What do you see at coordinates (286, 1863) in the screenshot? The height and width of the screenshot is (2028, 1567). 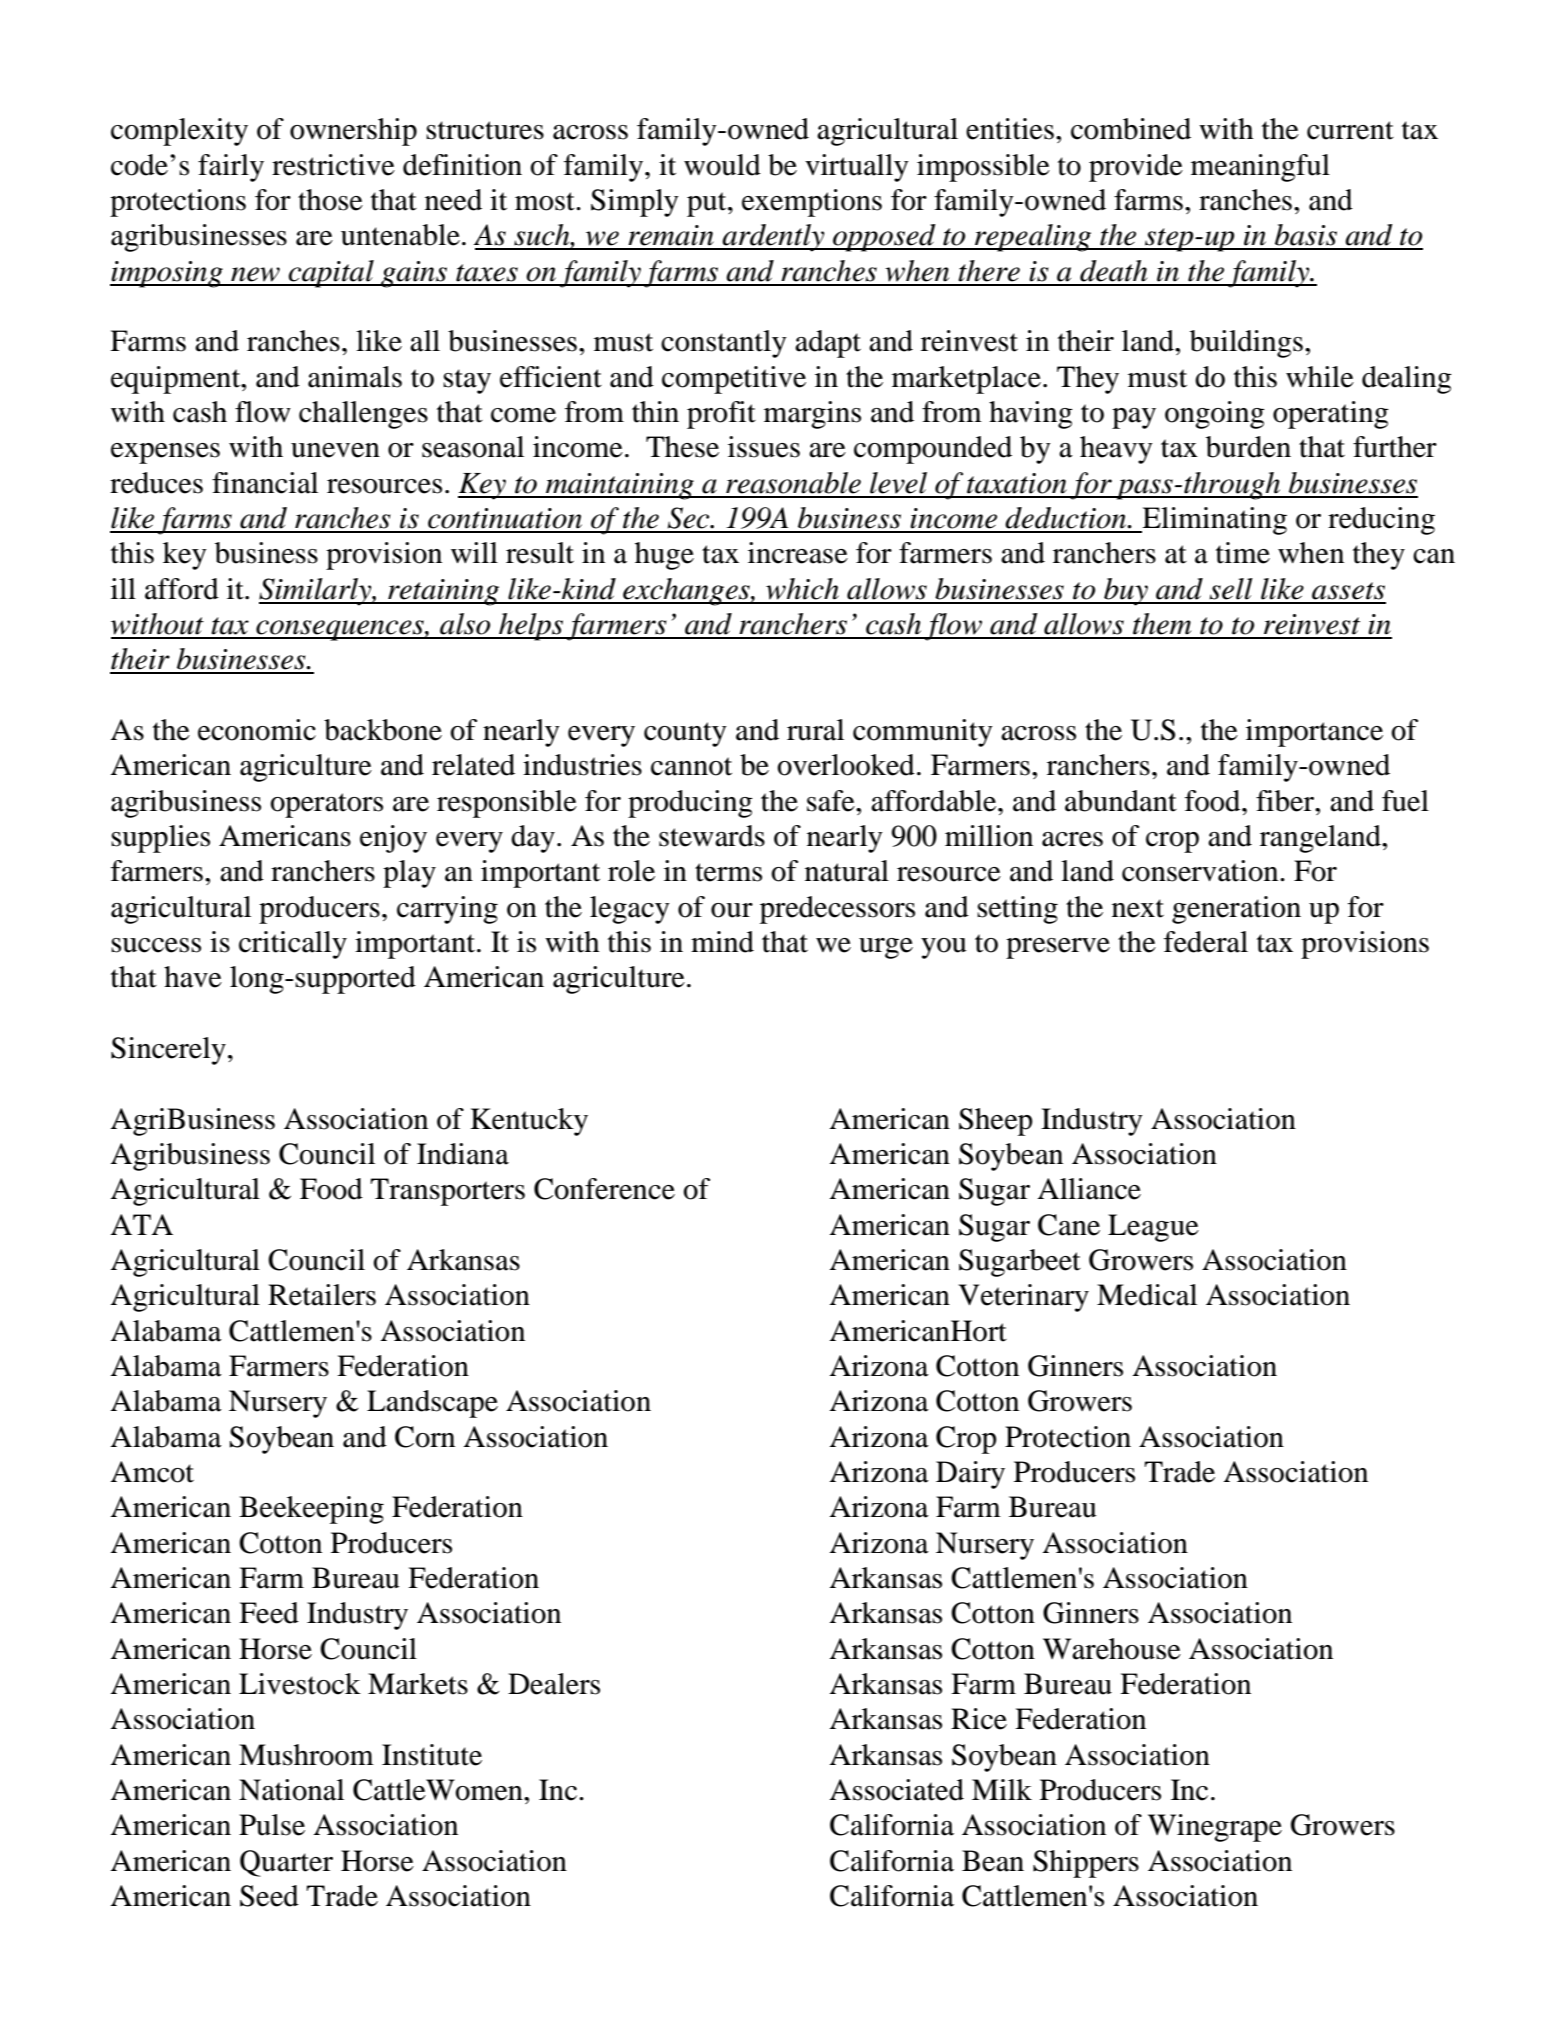 I see `Quarter` at bounding box center [286, 1863].
